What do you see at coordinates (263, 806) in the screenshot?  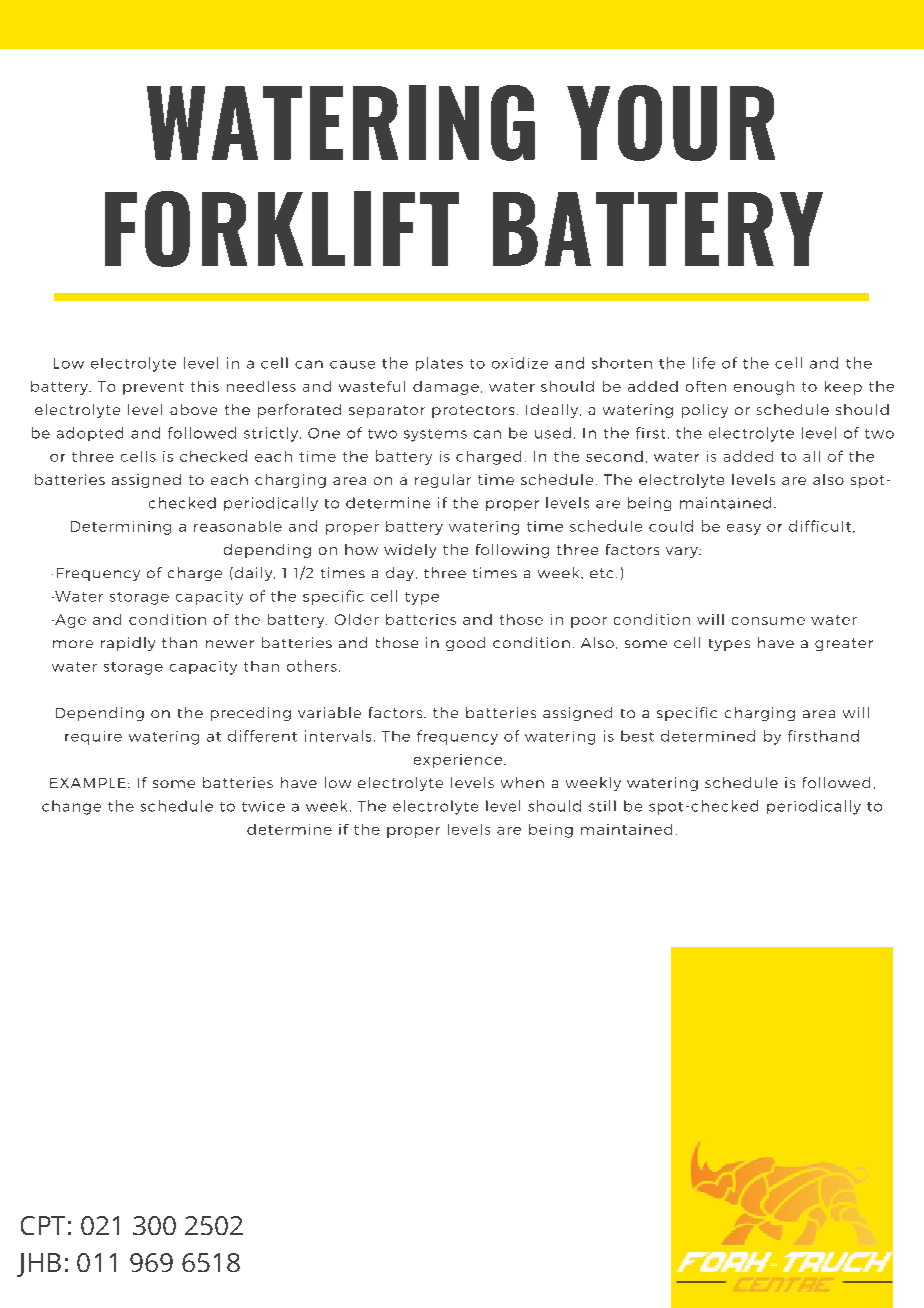 I see `twice` at bounding box center [263, 806].
